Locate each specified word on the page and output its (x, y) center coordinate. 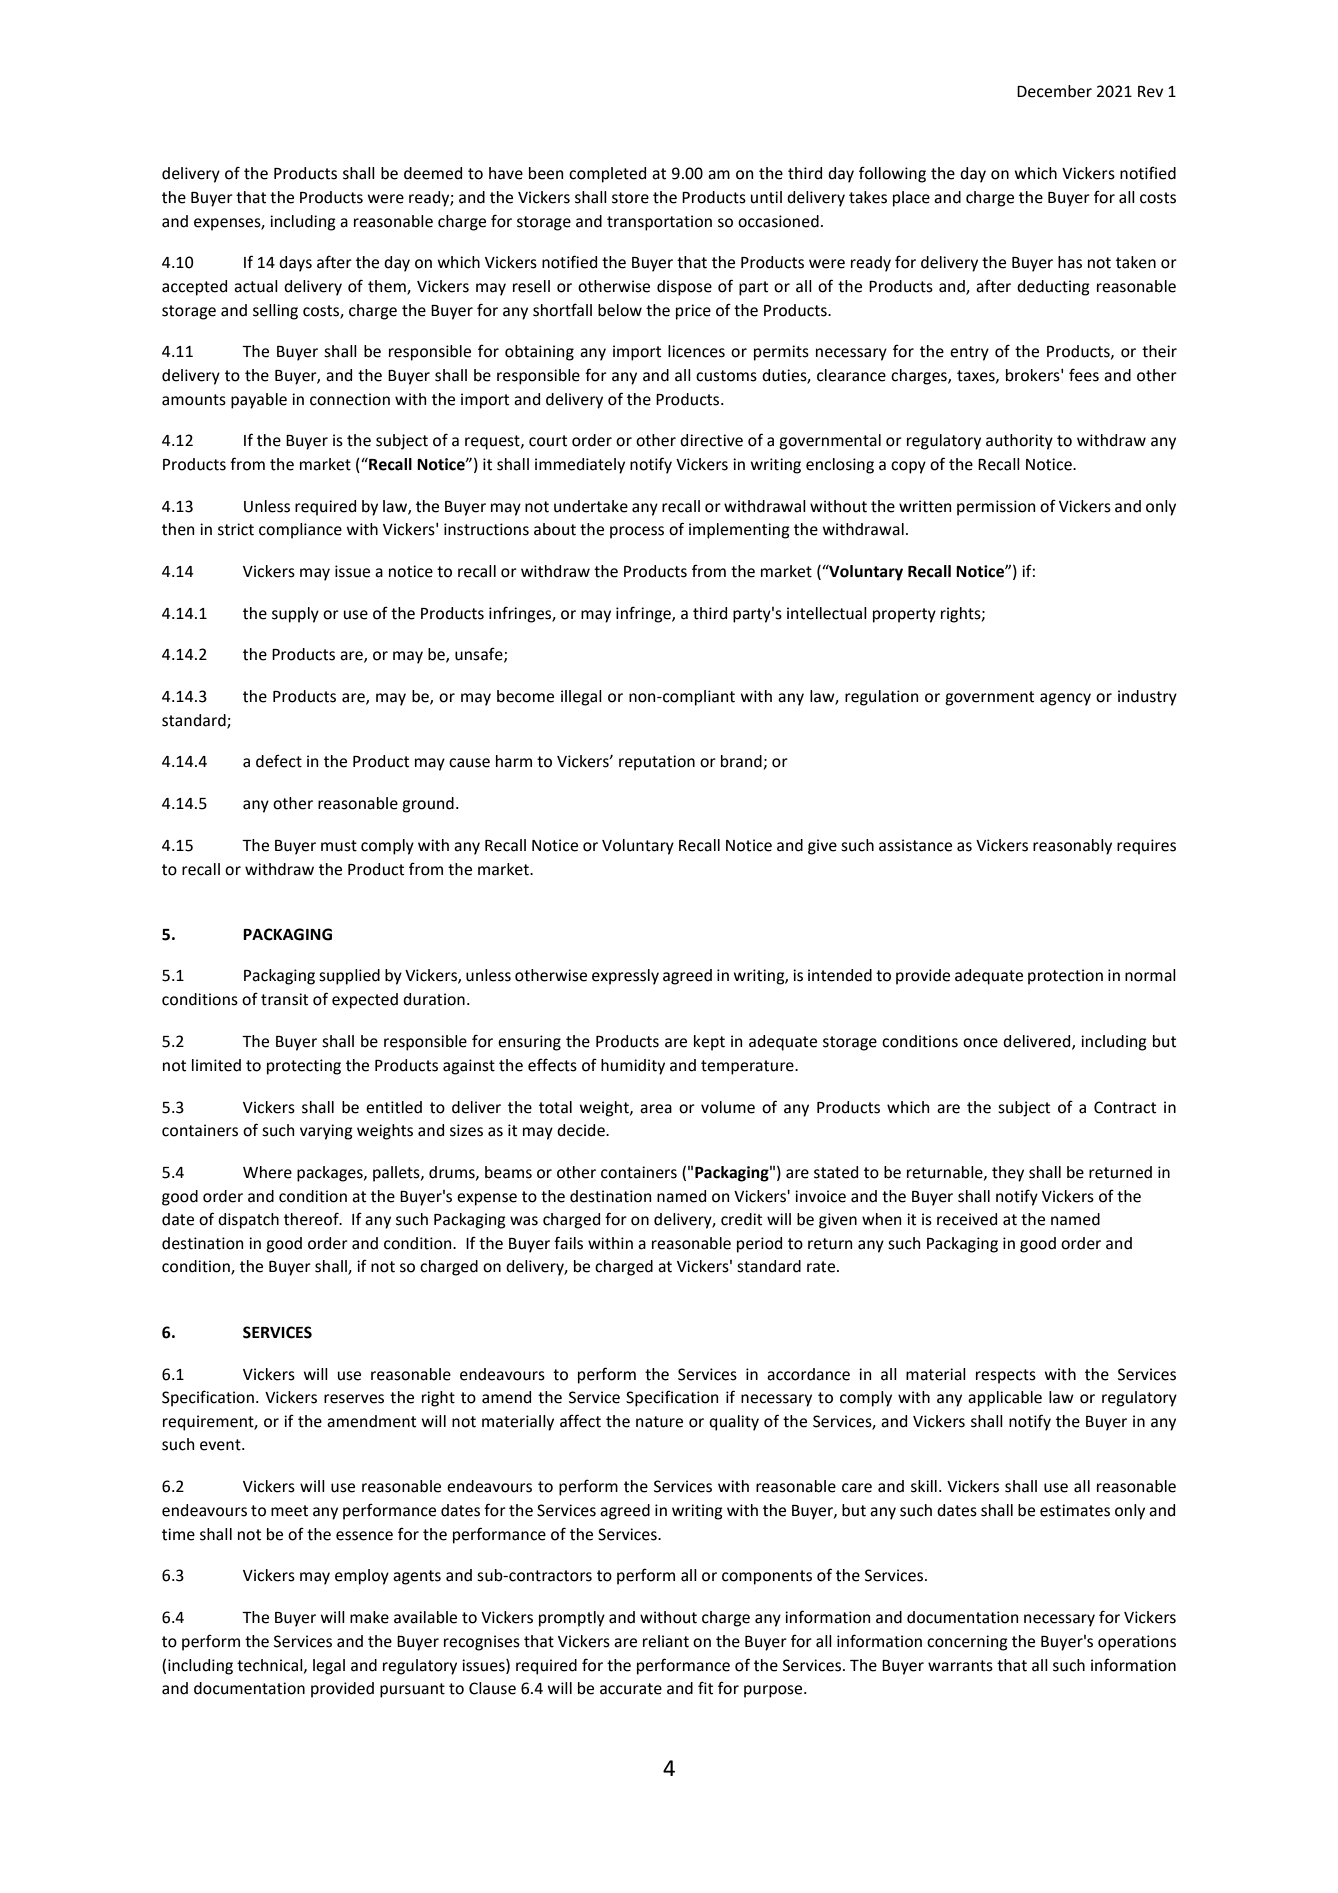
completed (607, 175)
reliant (666, 1641)
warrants (960, 1666)
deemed (433, 173)
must (339, 846)
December (1054, 91)
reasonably (1072, 847)
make (369, 1617)
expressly (625, 977)
